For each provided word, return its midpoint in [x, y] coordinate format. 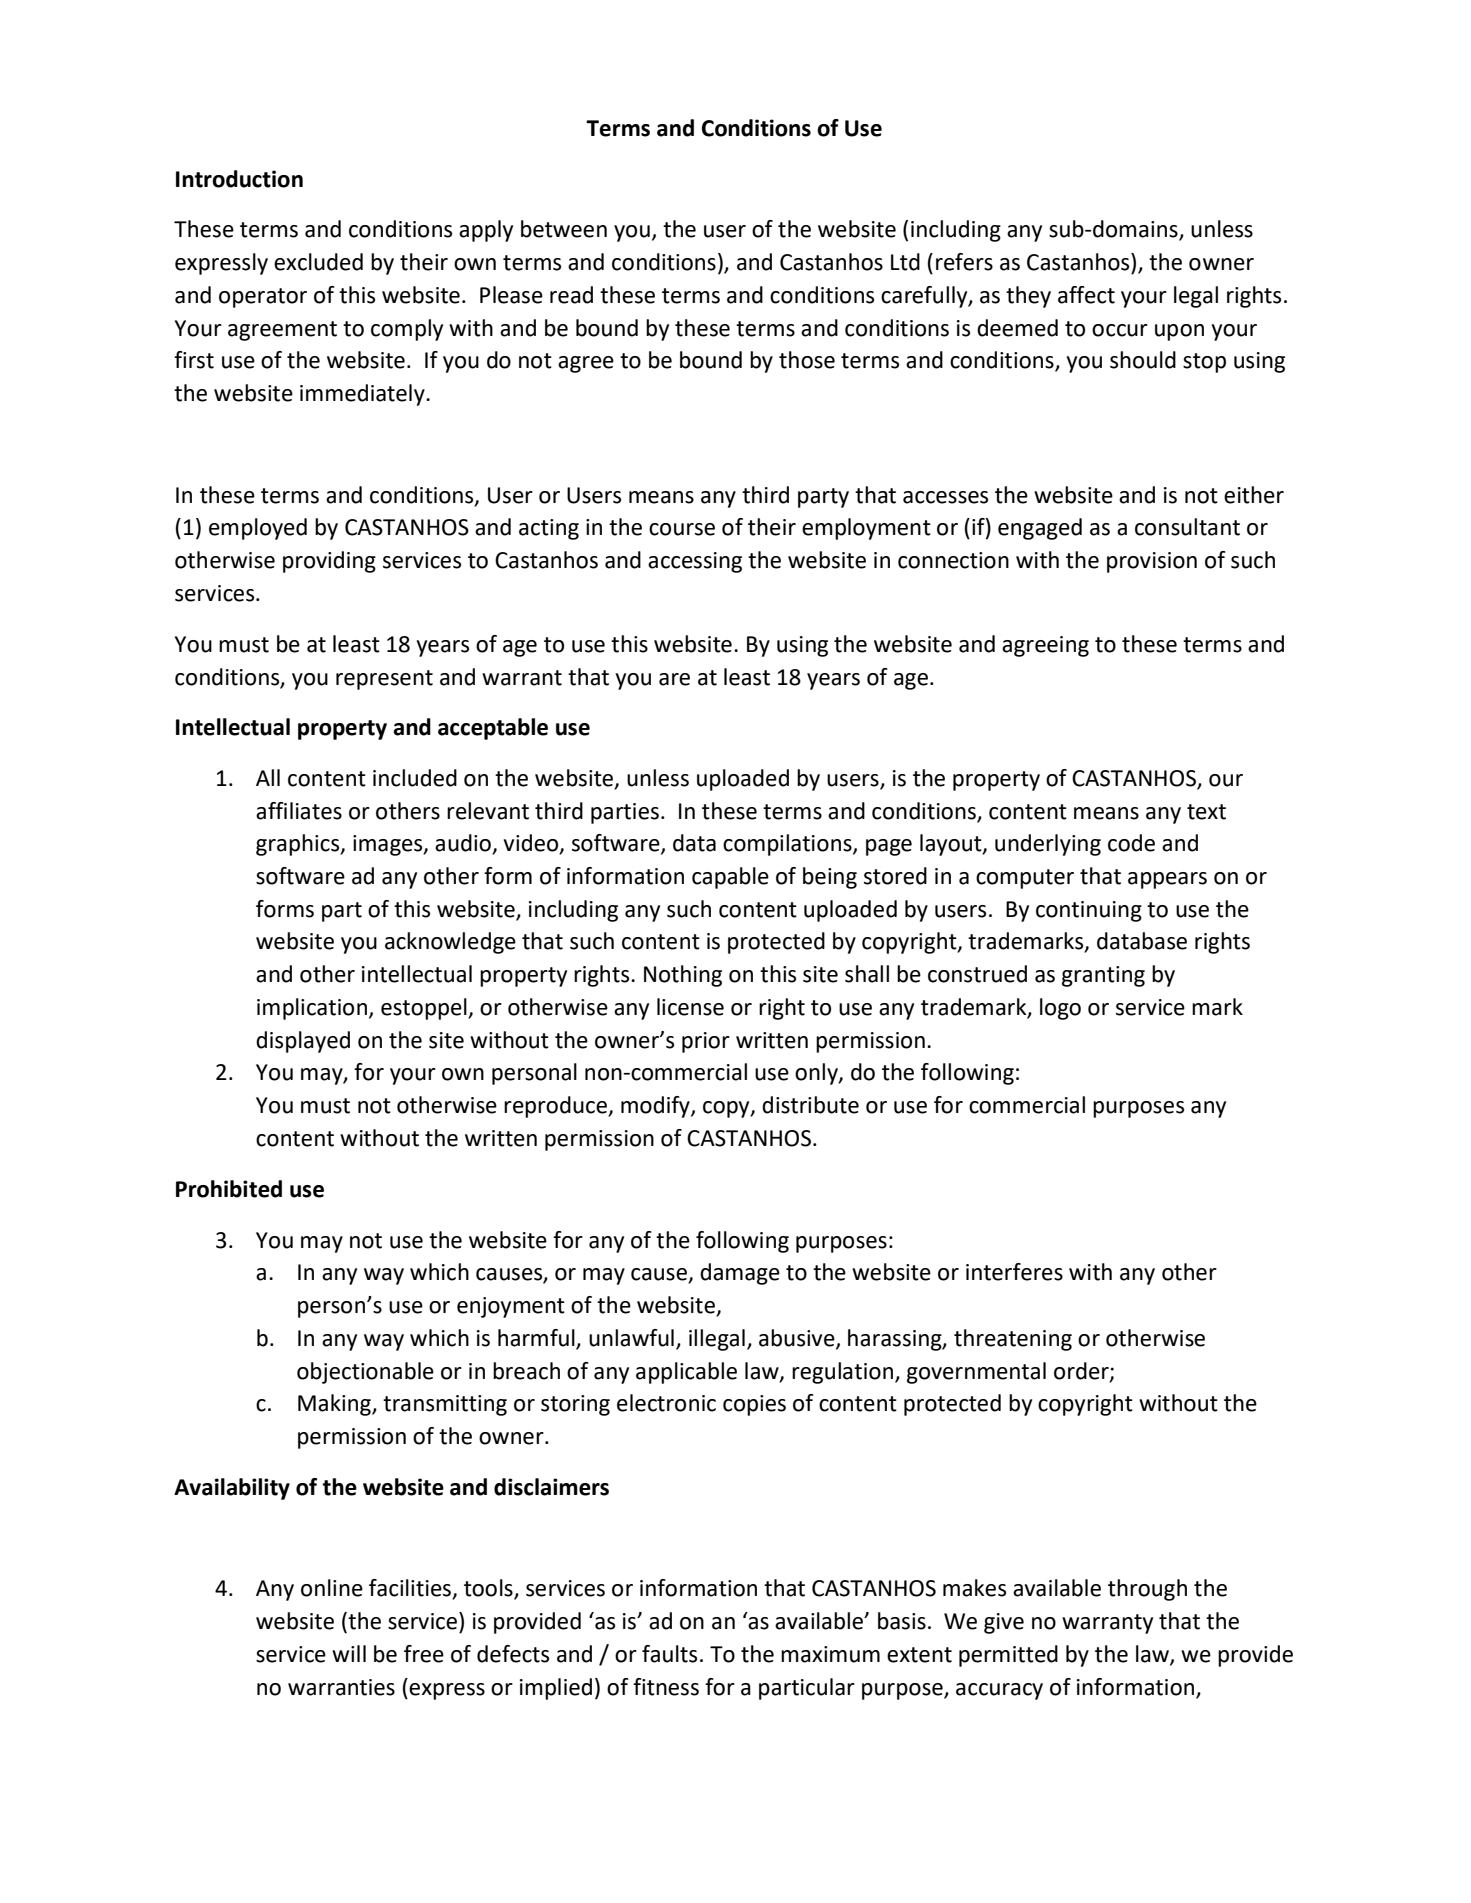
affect [1086, 295]
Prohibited [229, 1189]
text [1206, 812]
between [564, 229]
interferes [1014, 1272]
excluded [318, 262]
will [349, 1653]
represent [384, 680]
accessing [695, 562]
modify [656, 1107]
